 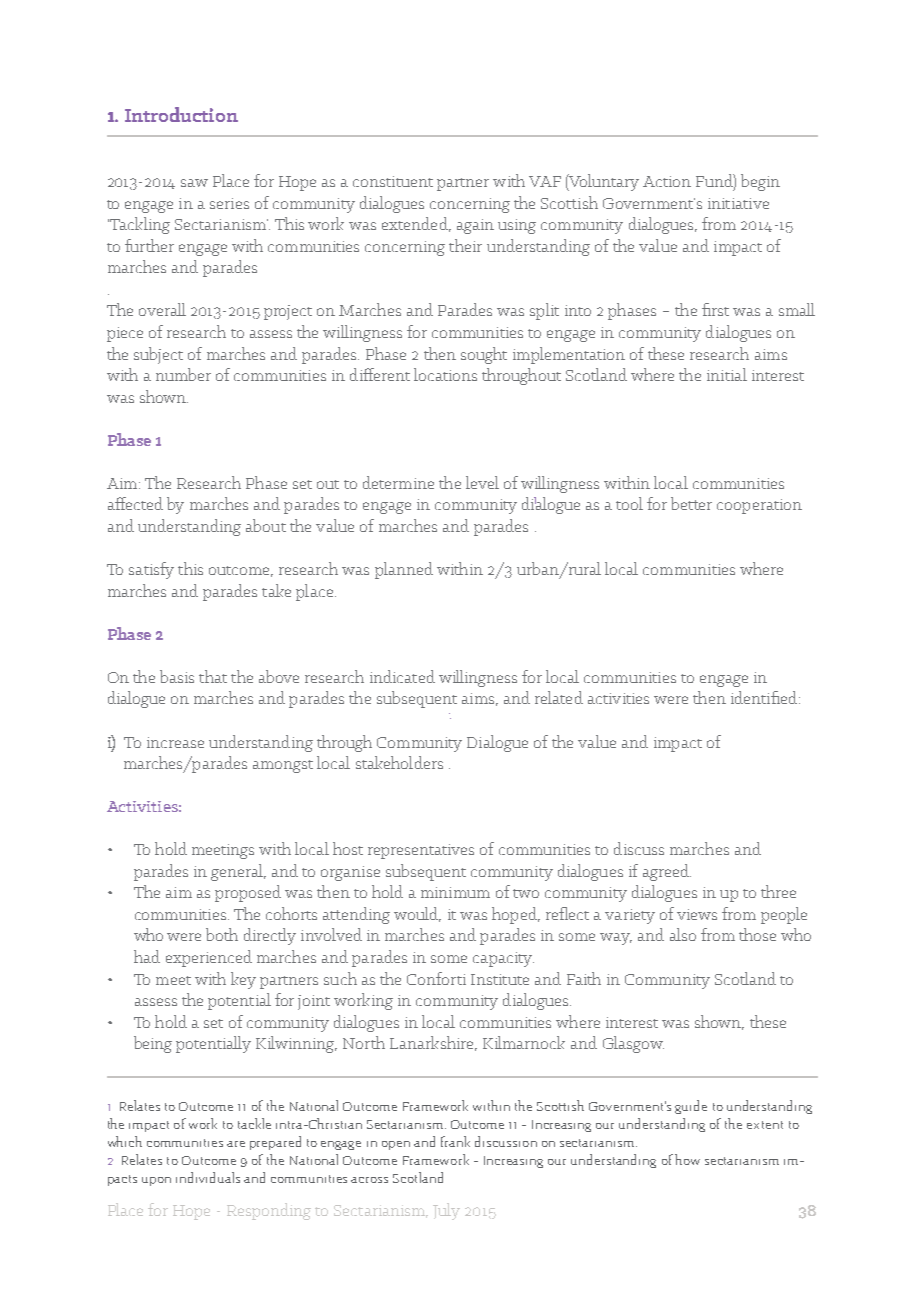 I want to click on better, so click(x=691, y=503).
